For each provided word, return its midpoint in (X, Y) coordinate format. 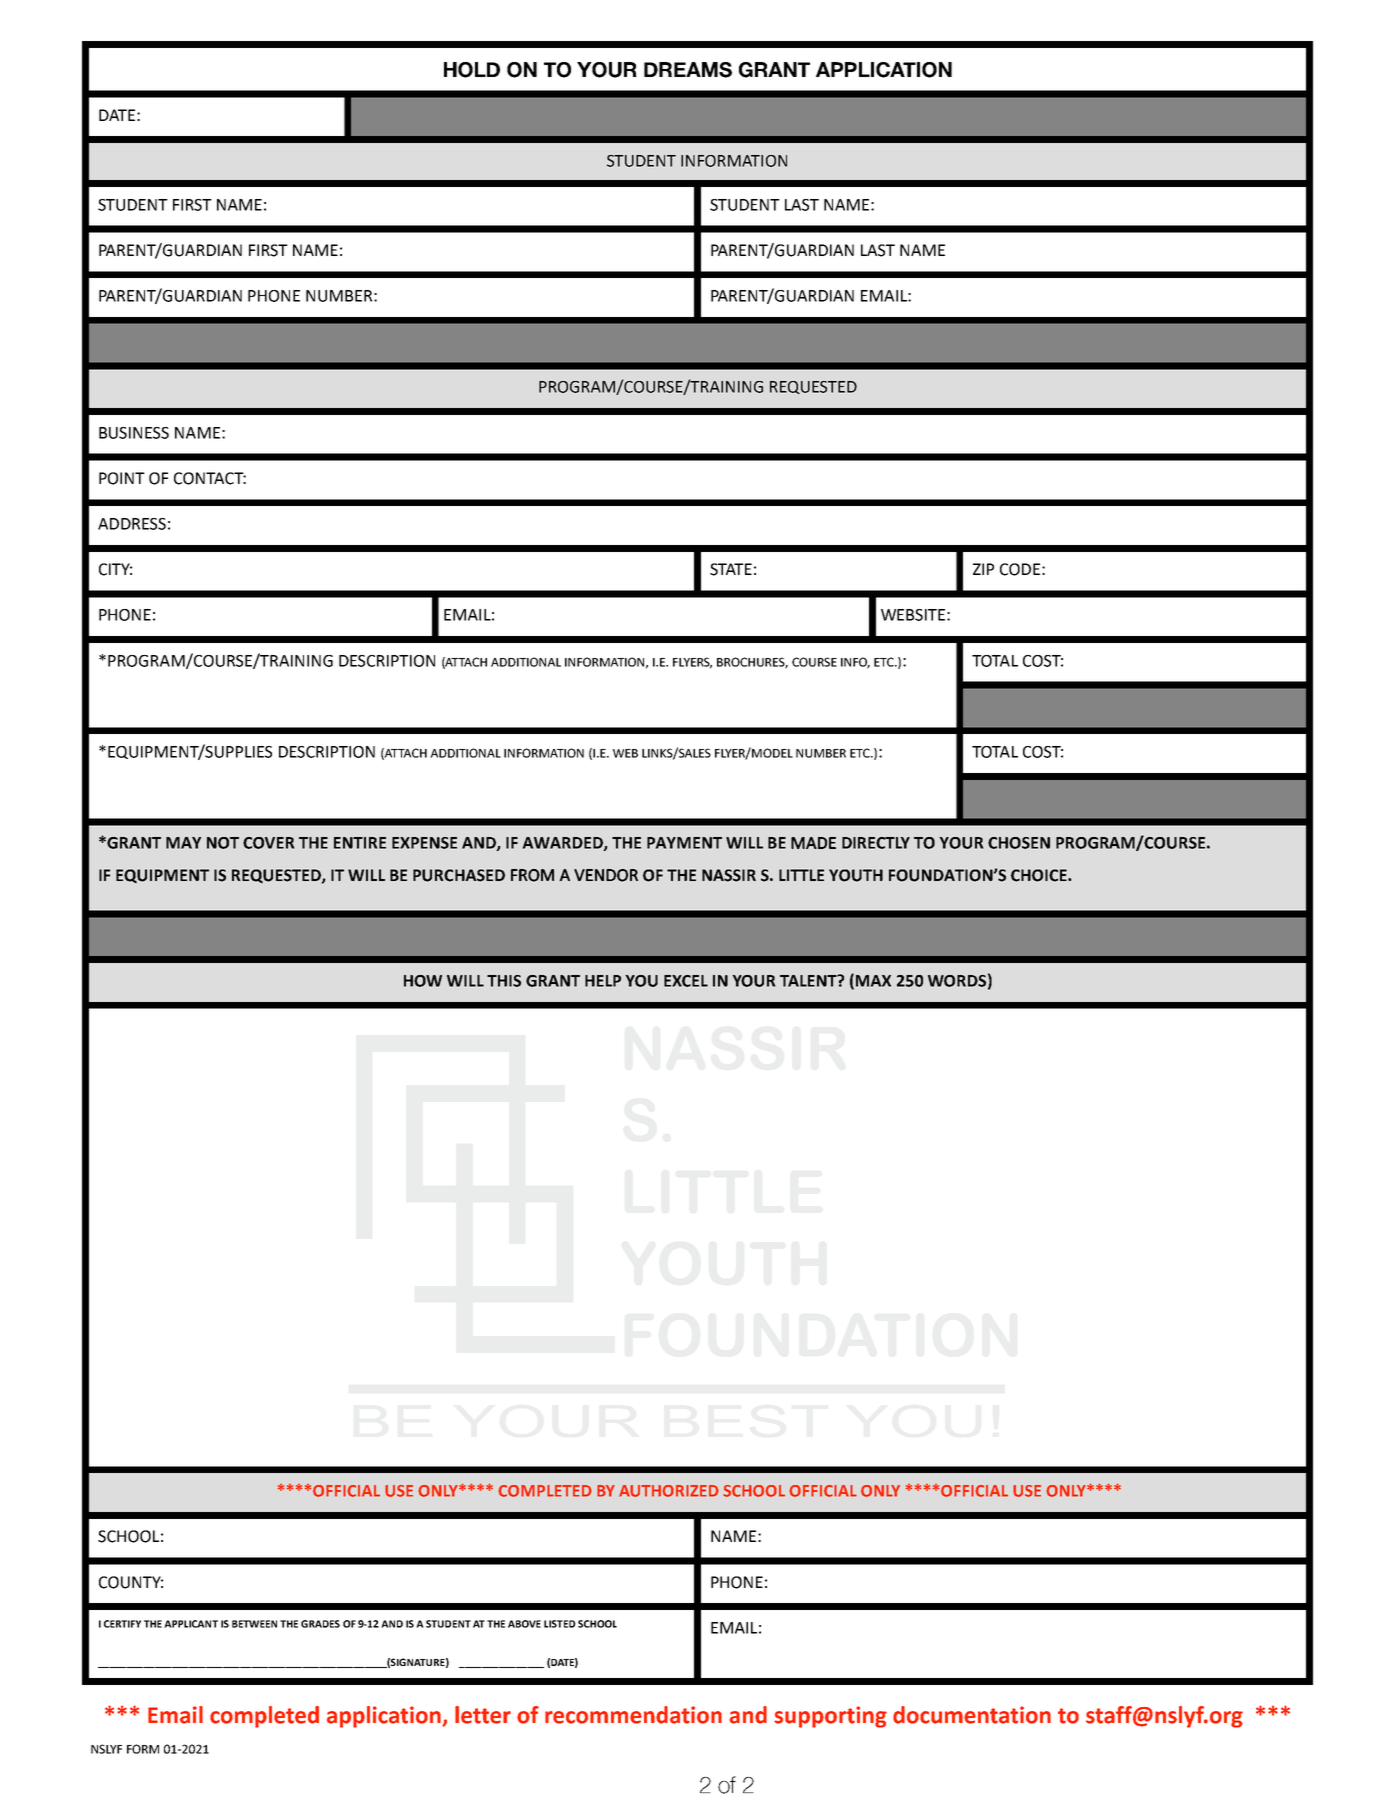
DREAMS (688, 70)
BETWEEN (254, 1624)
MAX (873, 981)
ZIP (983, 569)
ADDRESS (132, 524)
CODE (1020, 569)
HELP (603, 981)
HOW (423, 981)
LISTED (560, 1624)
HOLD (472, 70)
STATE (731, 569)
